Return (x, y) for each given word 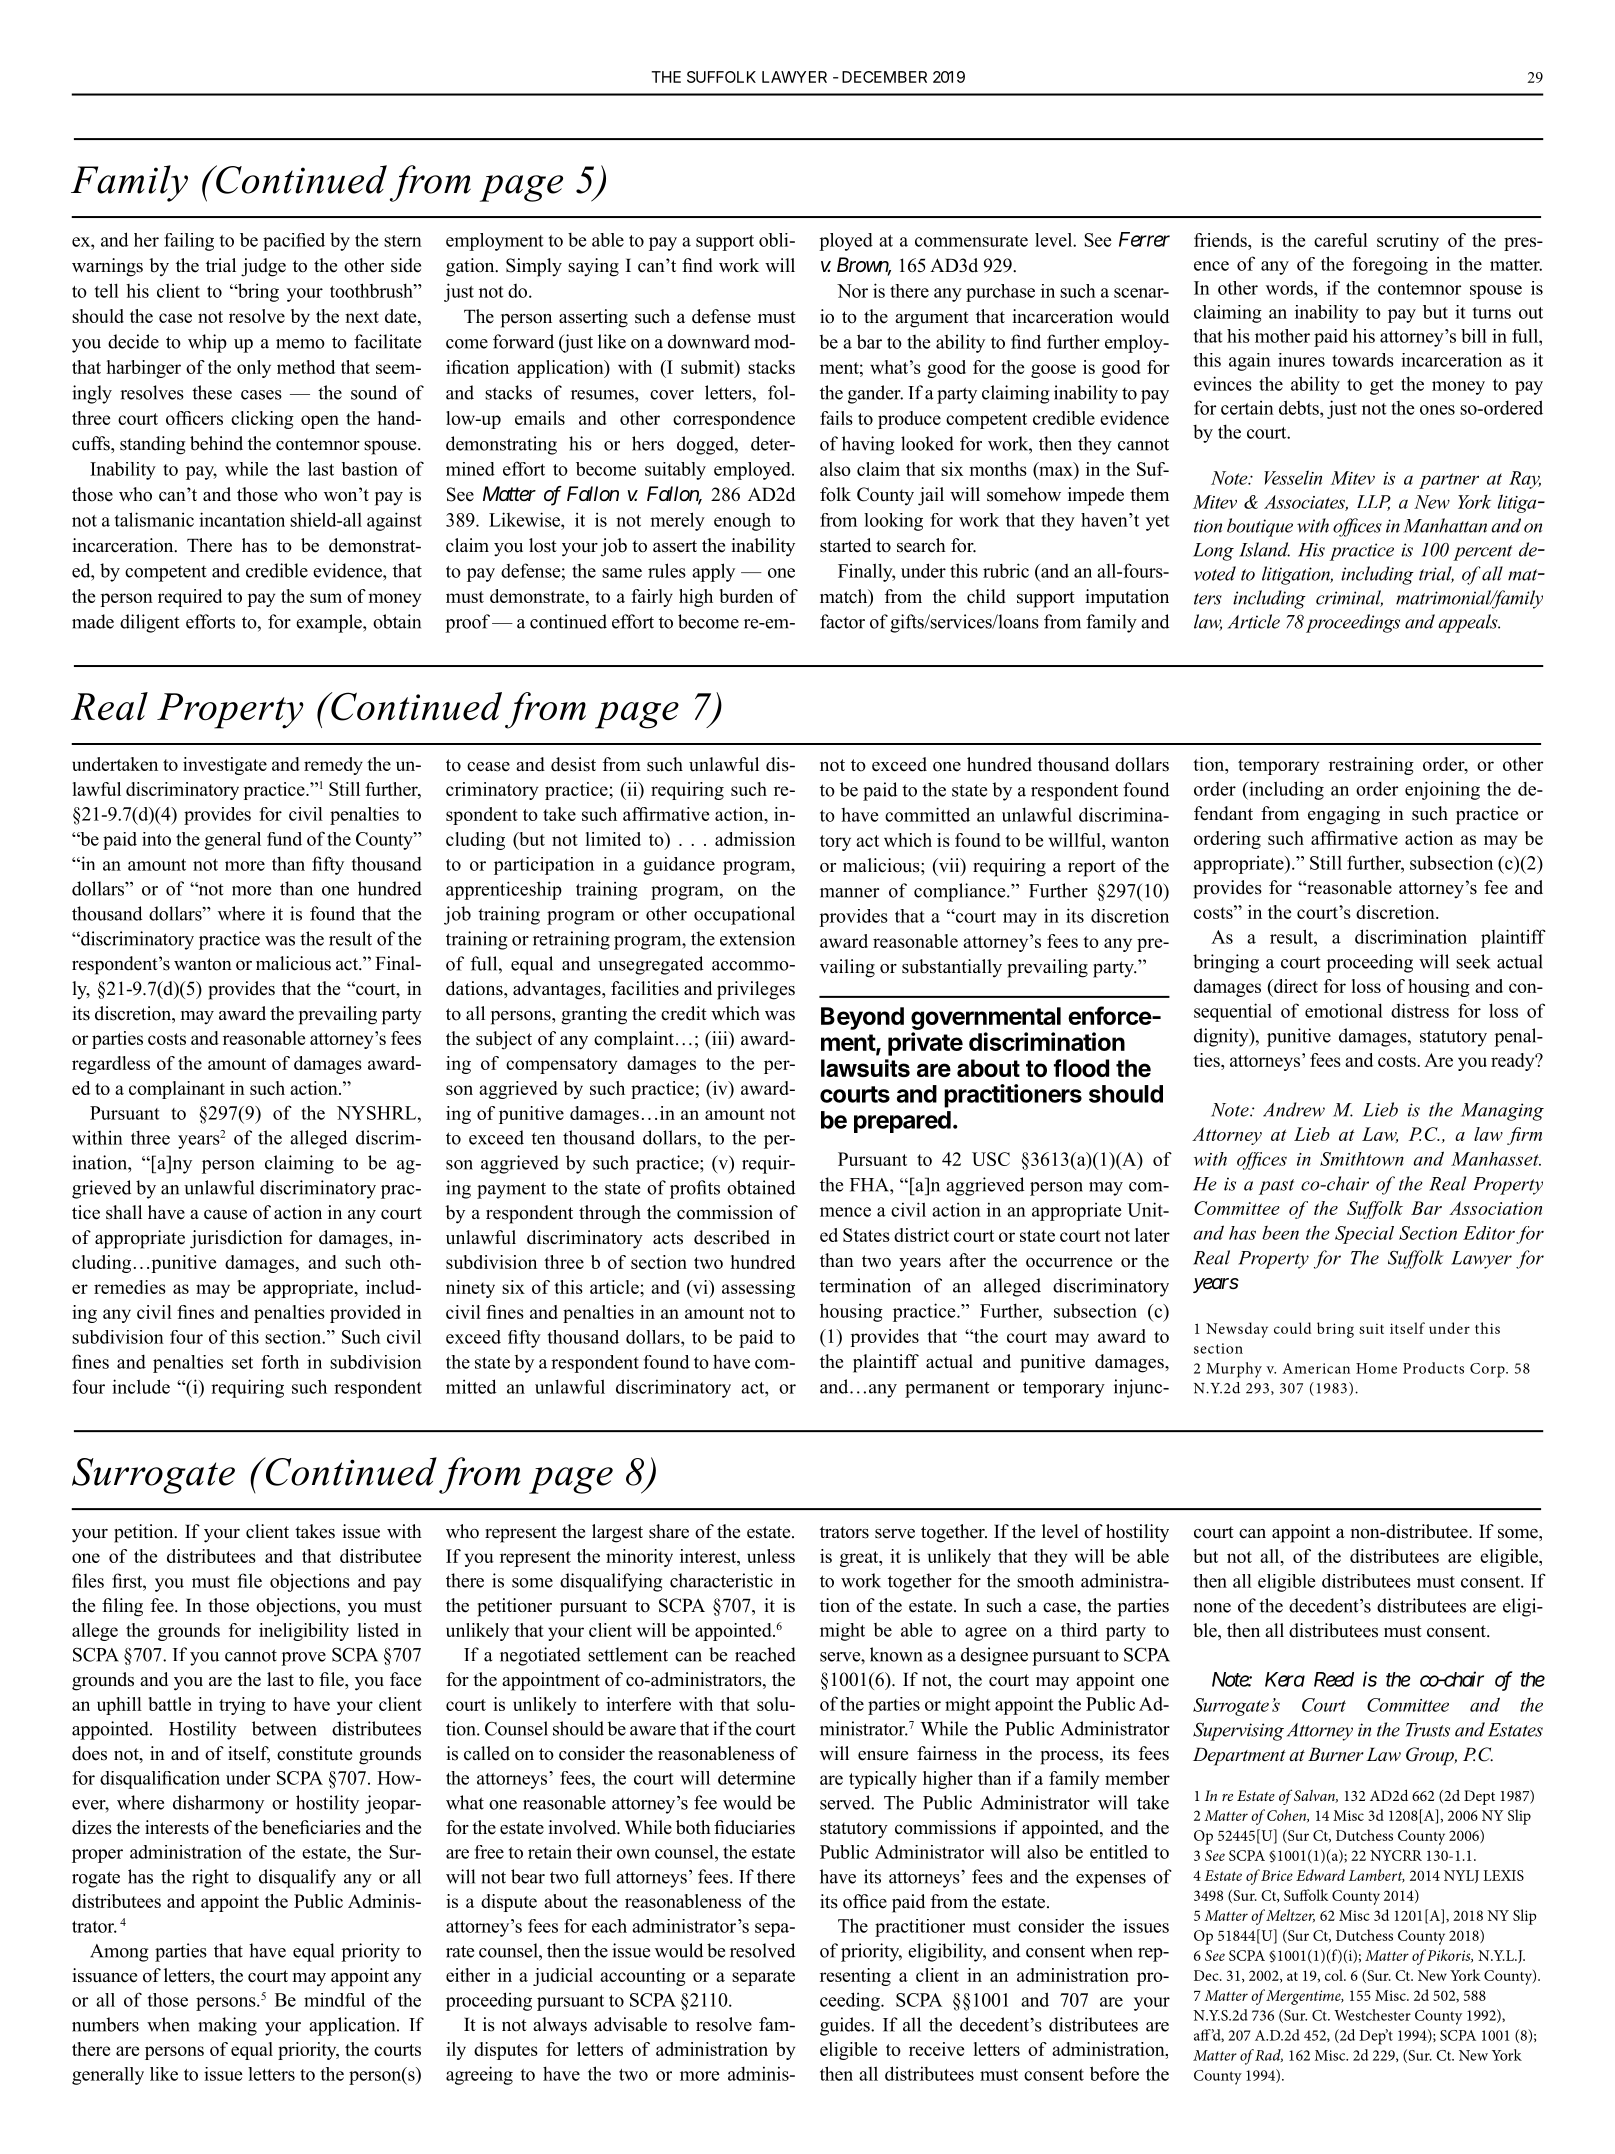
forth (280, 1362)
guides (846, 2026)
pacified (294, 242)
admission (755, 839)
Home (1376, 1368)
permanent (947, 1390)
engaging (1344, 815)
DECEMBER (884, 77)
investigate (225, 766)
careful (1341, 240)
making (227, 2026)
